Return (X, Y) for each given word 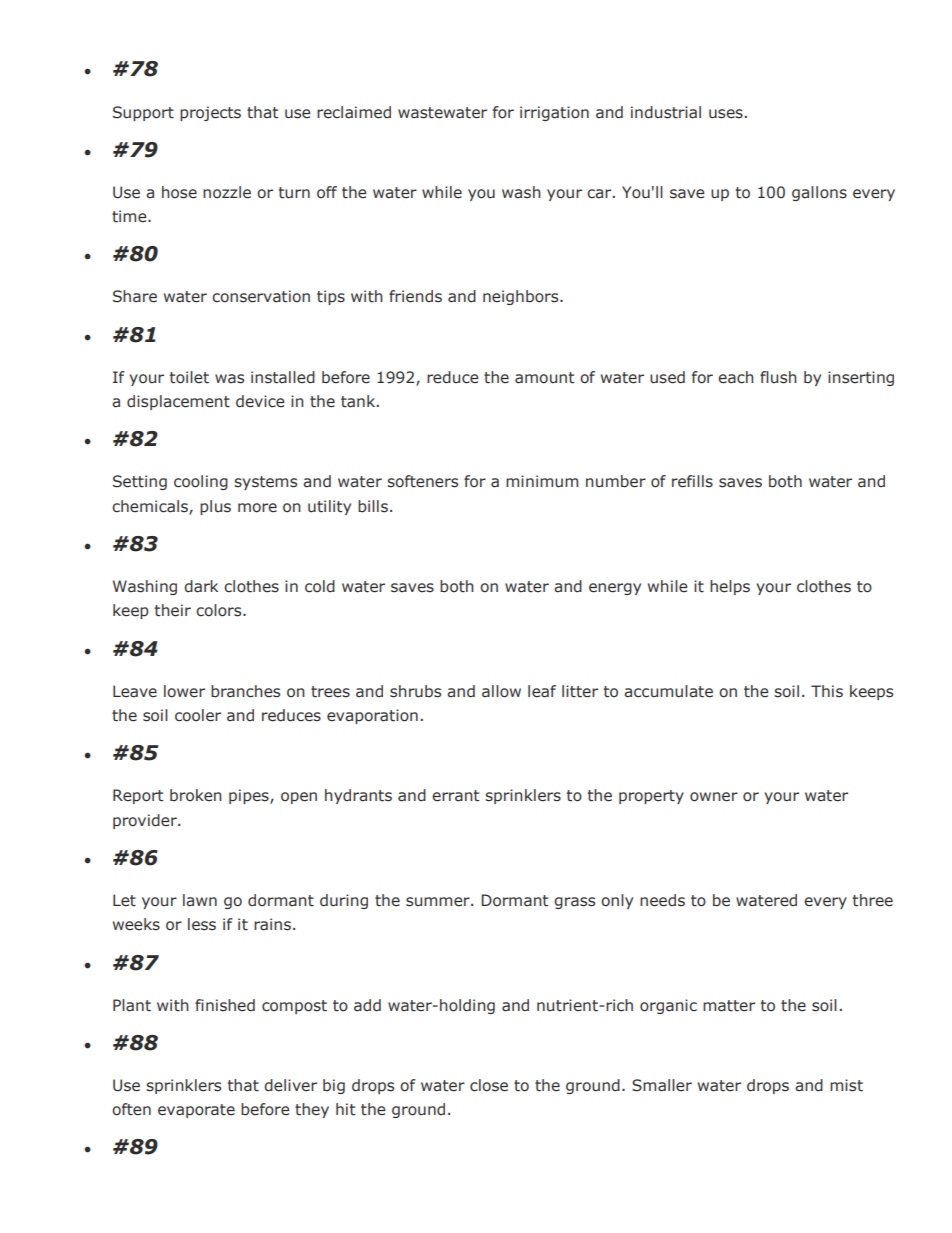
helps (730, 587)
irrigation (554, 113)
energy (615, 589)
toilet (189, 377)
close (489, 1085)
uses (726, 114)
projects (210, 113)
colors (220, 610)
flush (778, 377)
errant (455, 796)
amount (544, 378)
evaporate (196, 1111)
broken (196, 795)
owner (714, 797)
